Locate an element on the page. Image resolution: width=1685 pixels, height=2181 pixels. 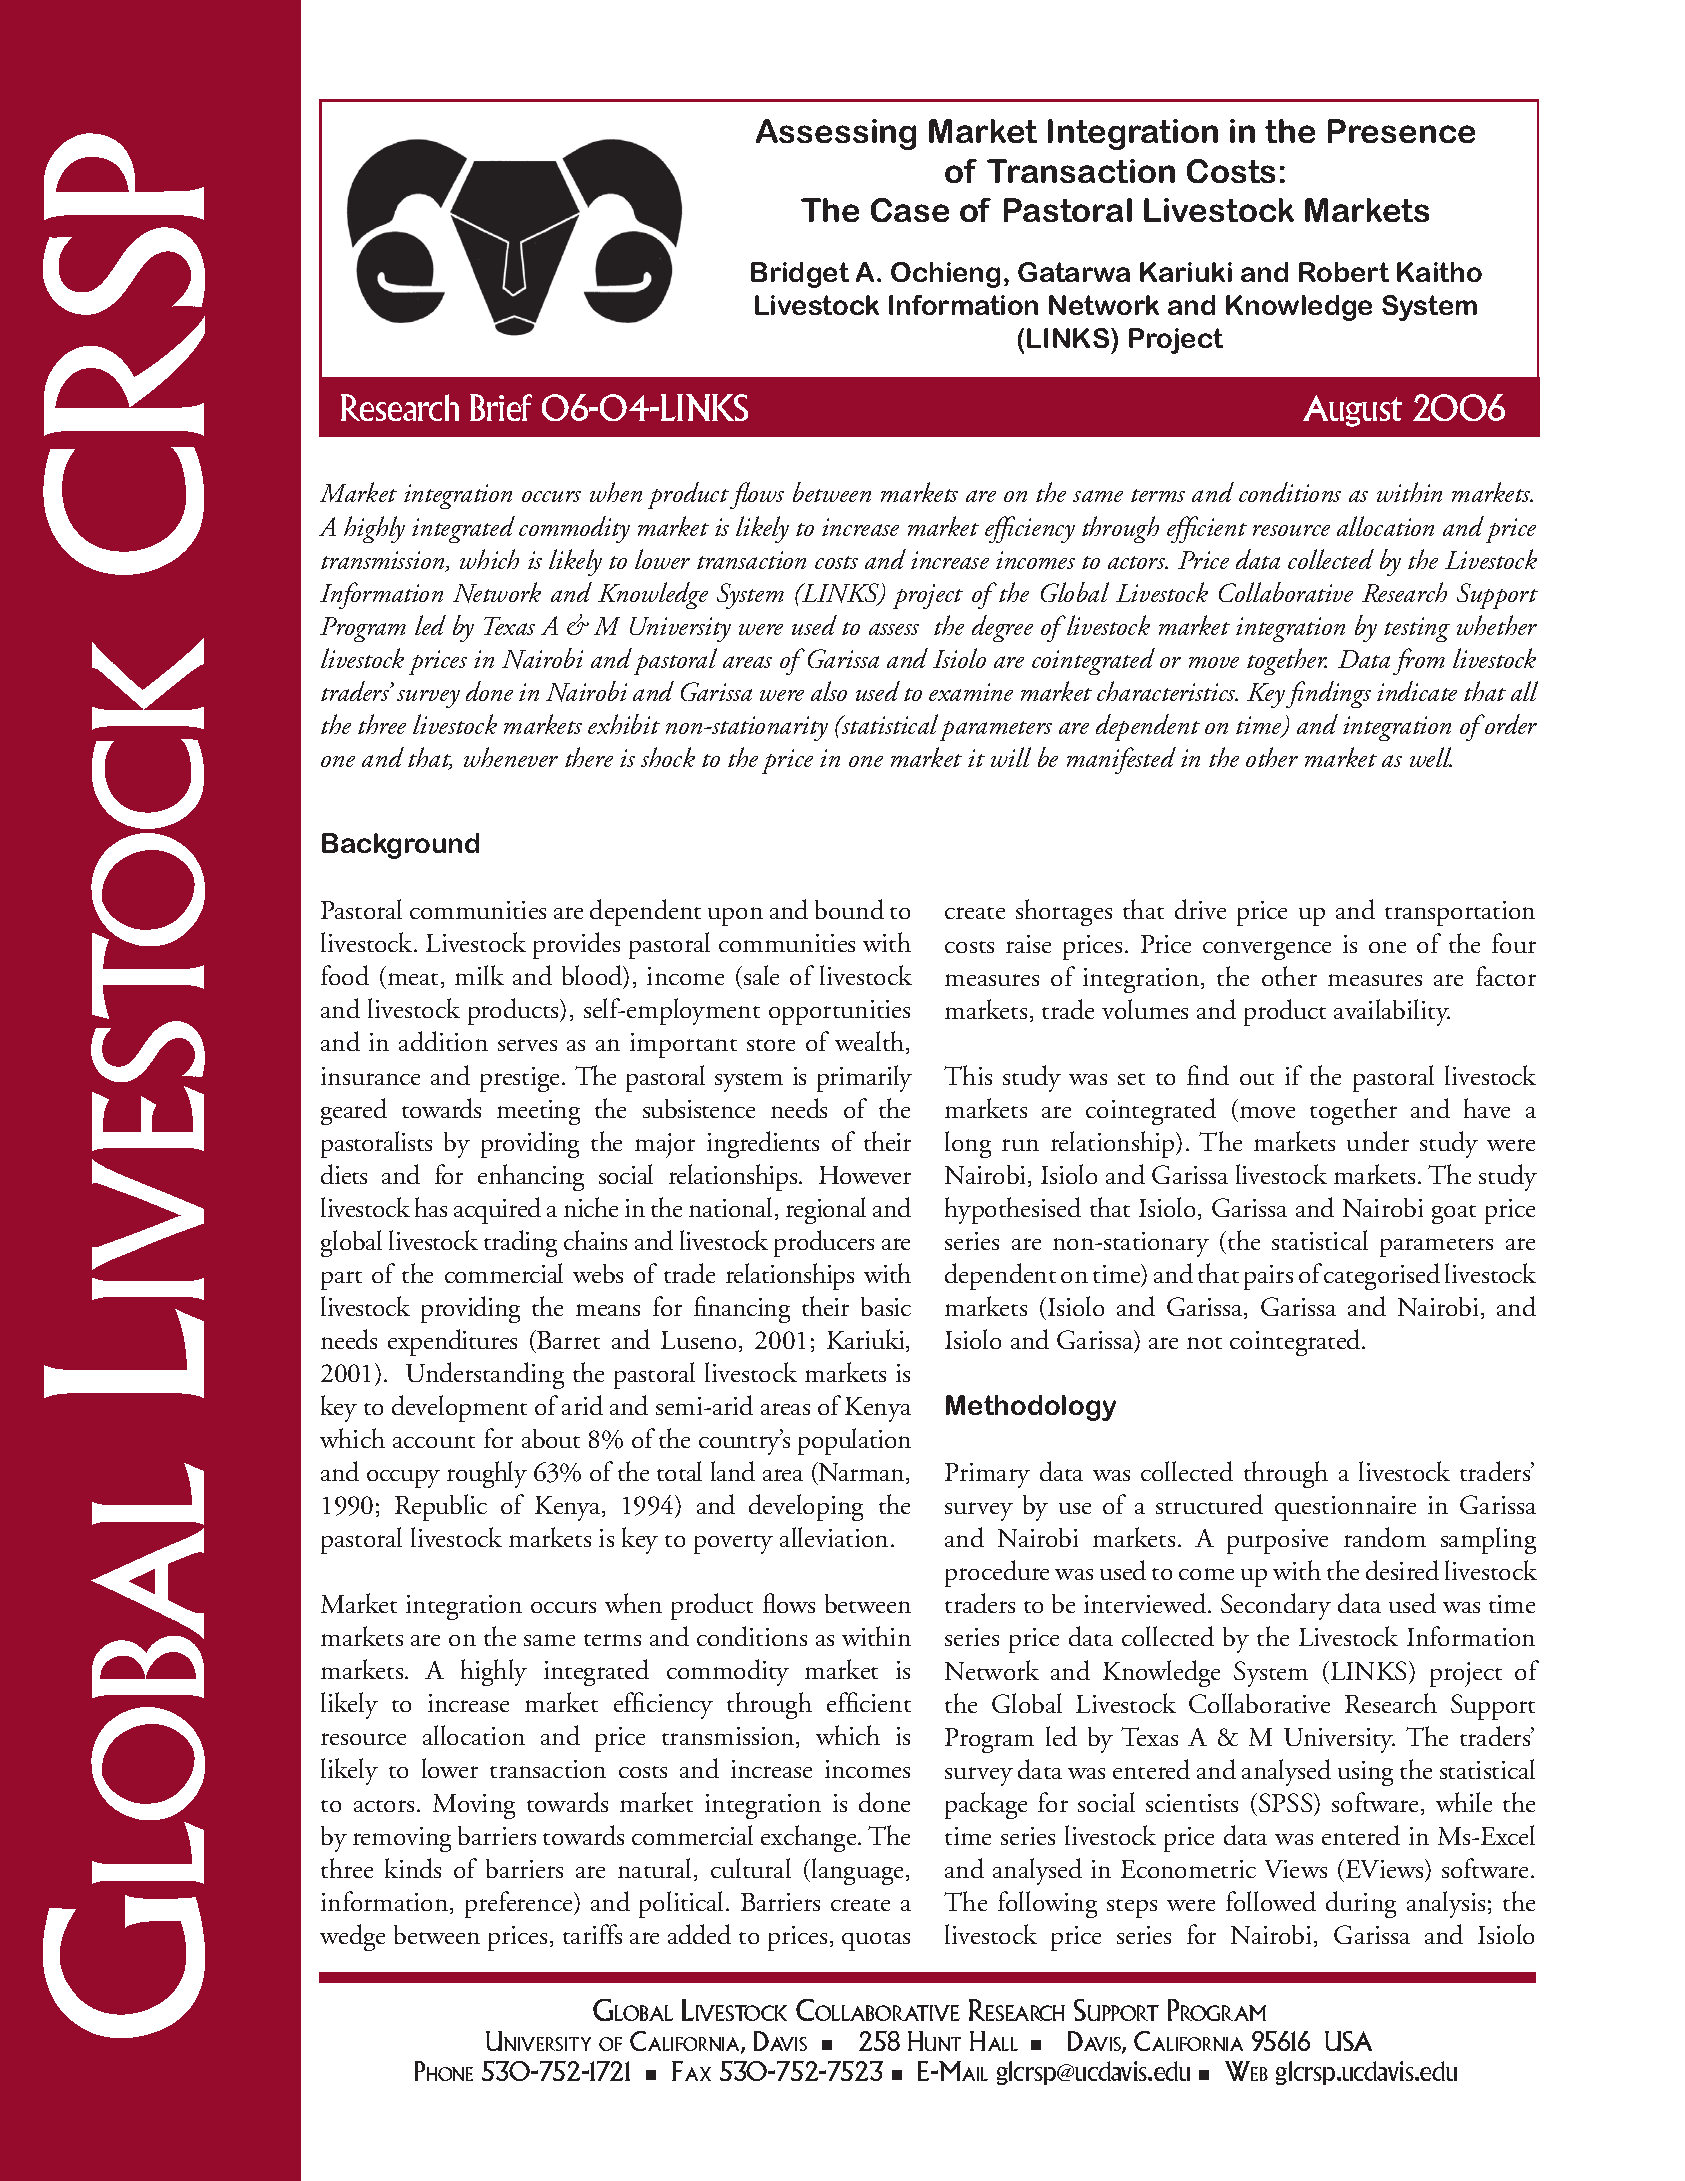
prestige is located at coordinates (521, 1079).
